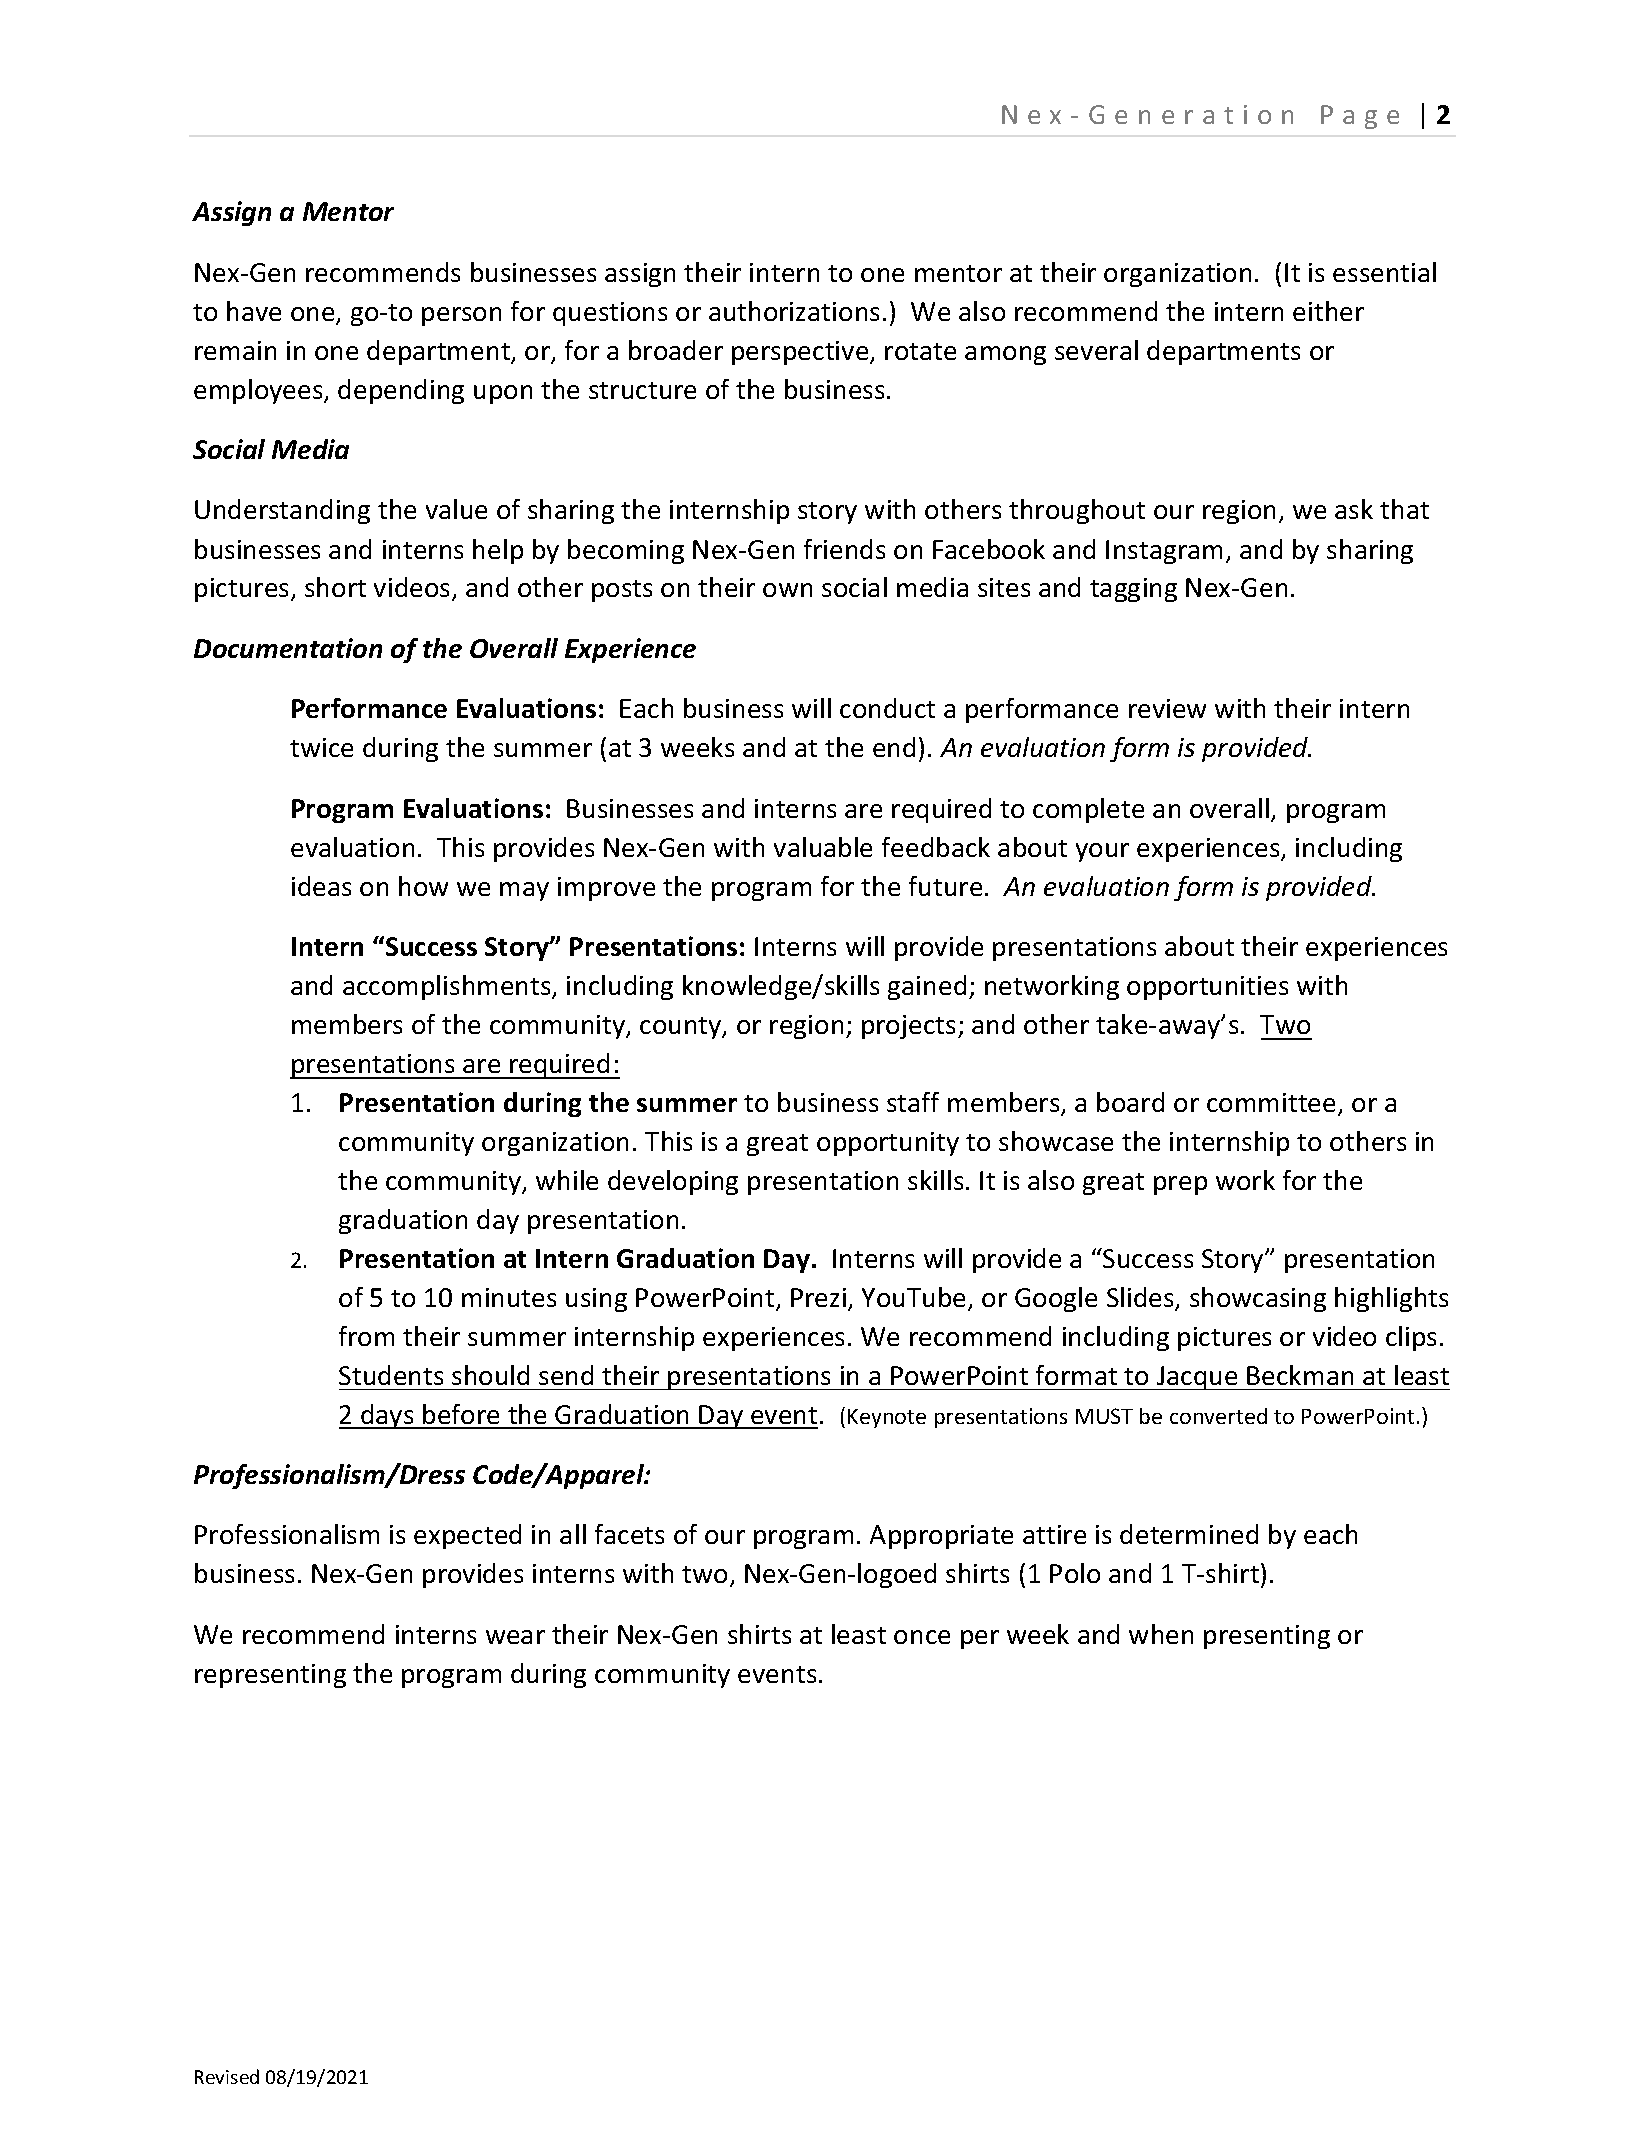  I want to click on Beckman, so click(1300, 1375).
